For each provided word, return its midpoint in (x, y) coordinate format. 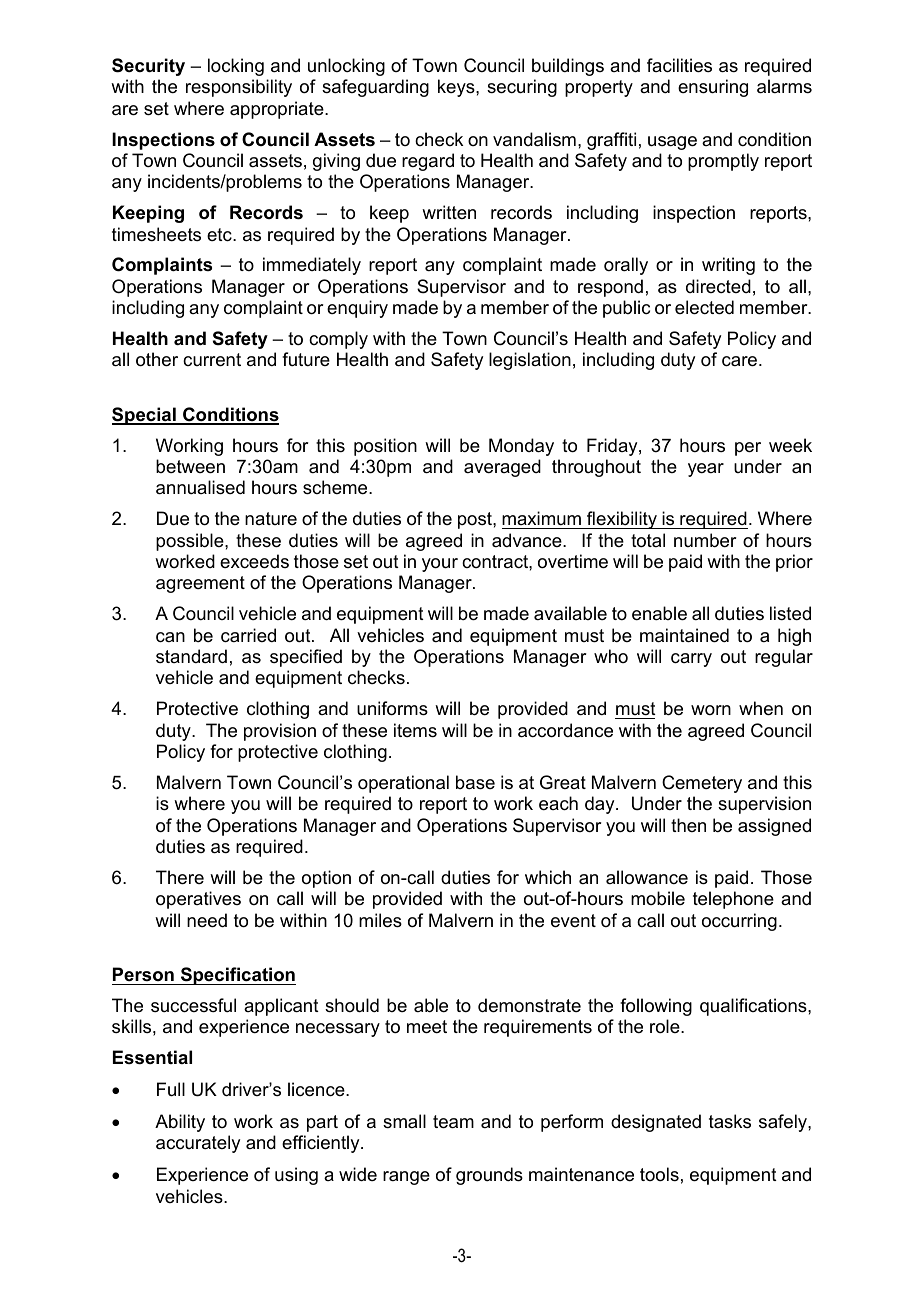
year (706, 470)
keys (457, 88)
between (190, 466)
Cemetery (702, 784)
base (475, 782)
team (453, 1122)
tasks (730, 1121)
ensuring (713, 88)
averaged (502, 468)
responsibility (239, 88)
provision (280, 732)
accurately (198, 1144)
